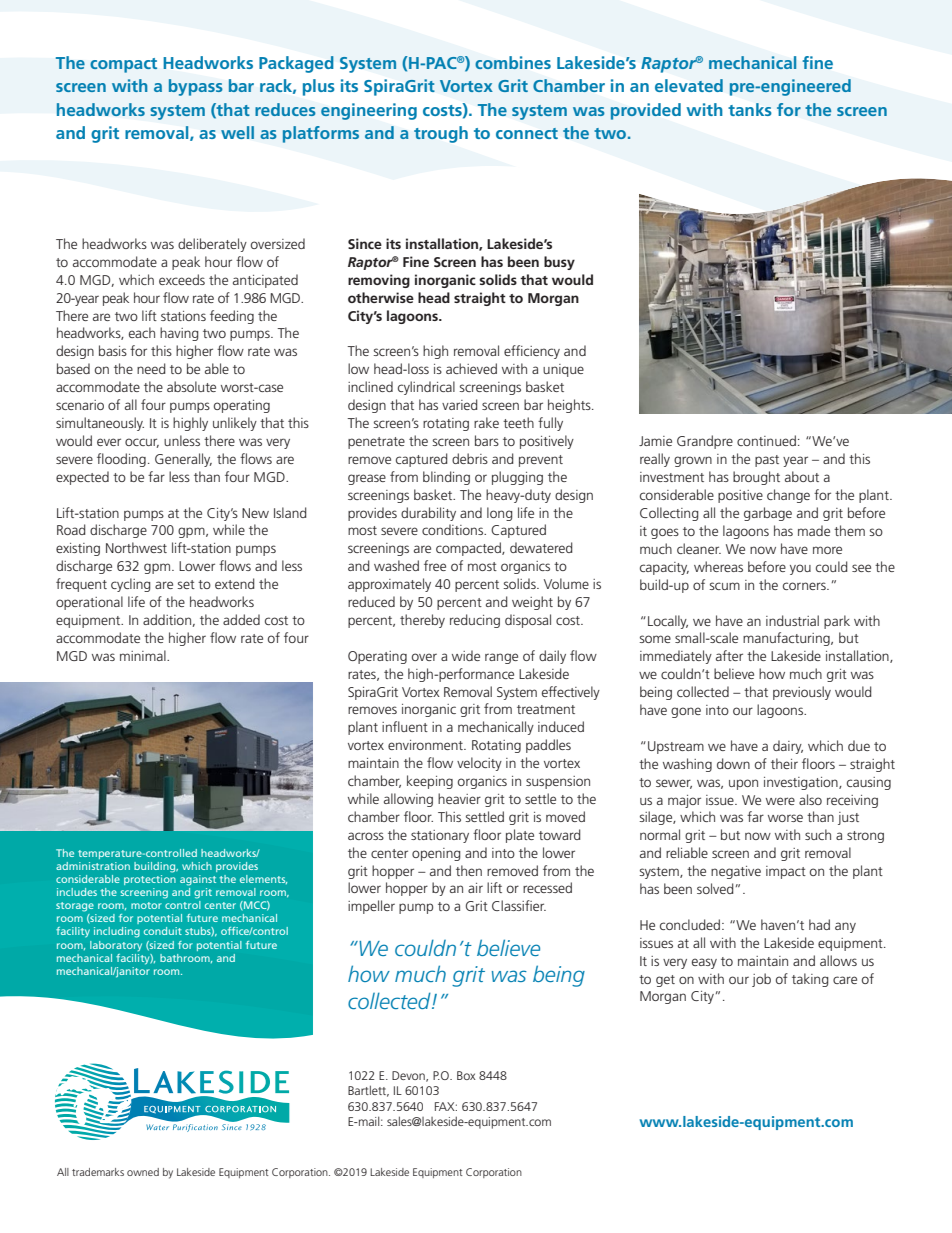 The image size is (952, 1233). I want to click on job, so click(761, 980).
